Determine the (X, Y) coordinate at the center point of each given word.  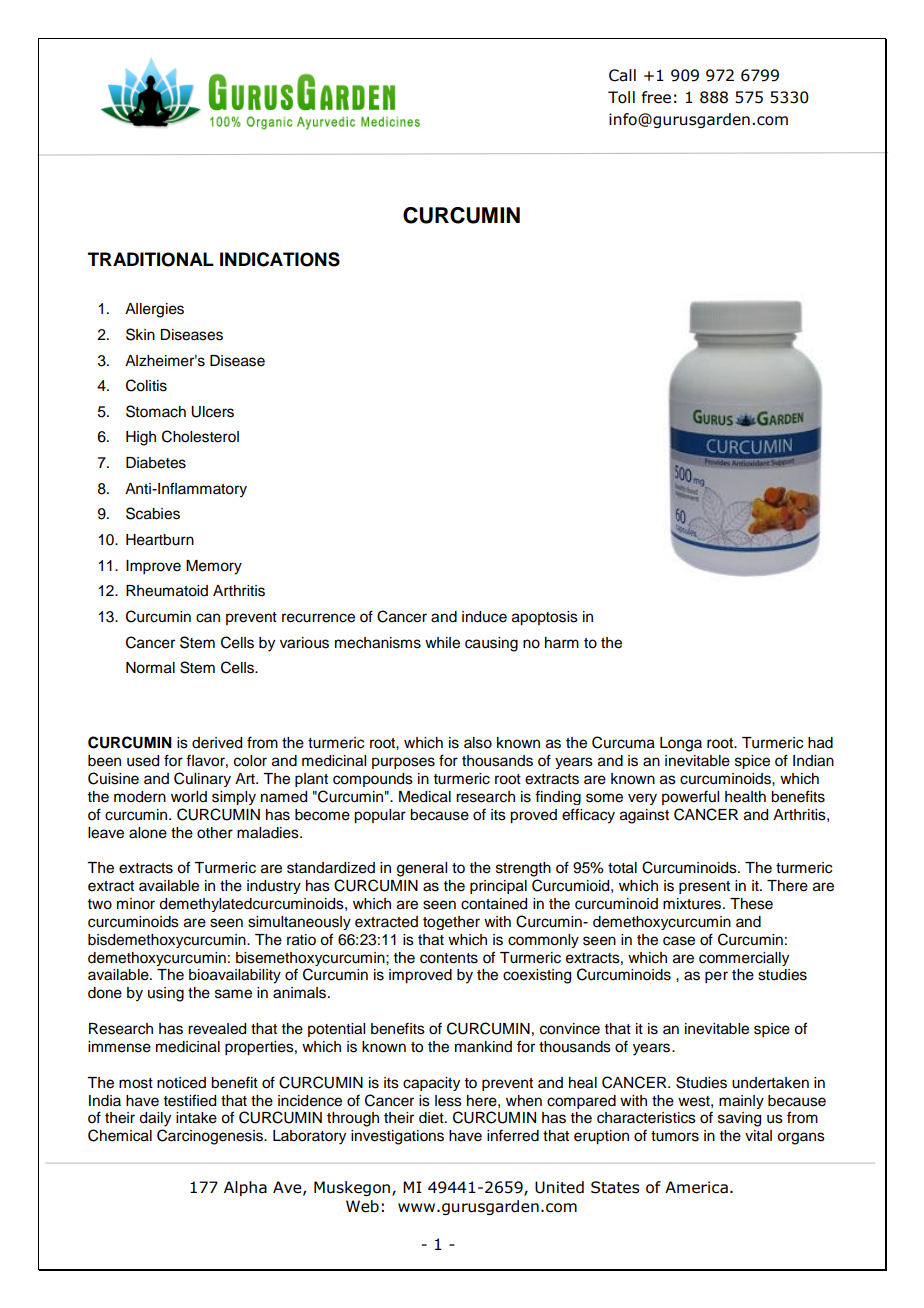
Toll (621, 97)
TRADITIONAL (151, 259)
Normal (150, 668)
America (696, 1187)
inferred (513, 1135)
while (442, 643)
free (656, 97)
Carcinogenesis (211, 1137)
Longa (681, 744)
